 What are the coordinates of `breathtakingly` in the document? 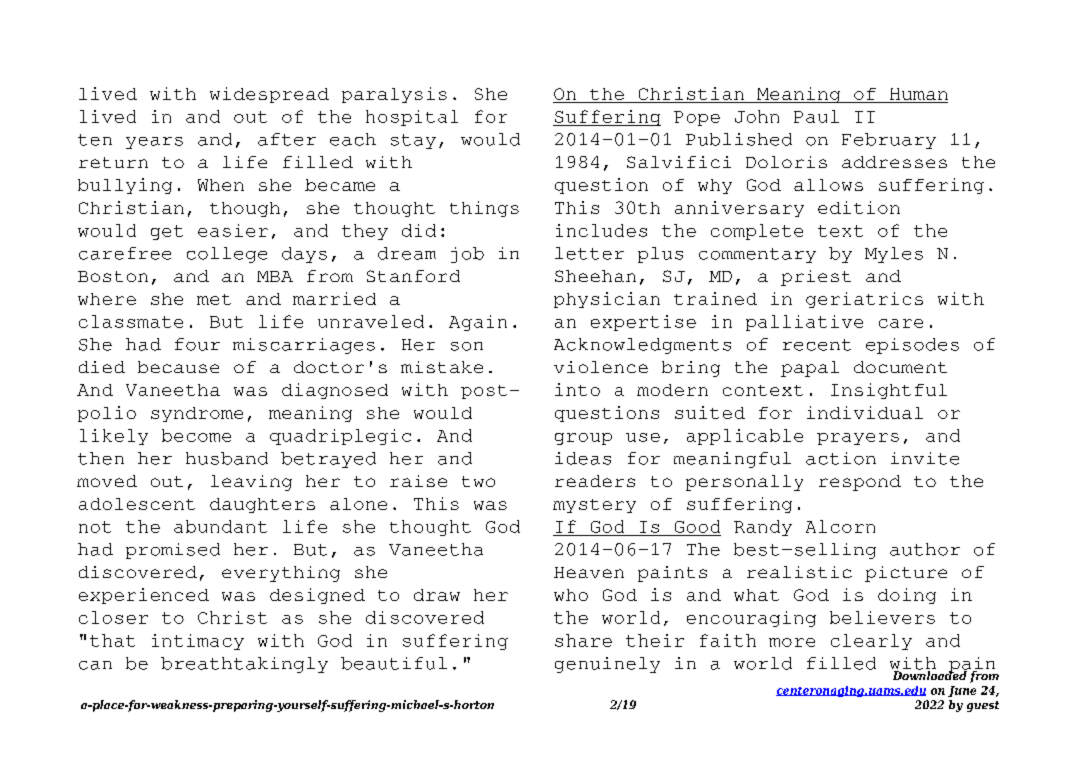 It's located at (244, 665).
